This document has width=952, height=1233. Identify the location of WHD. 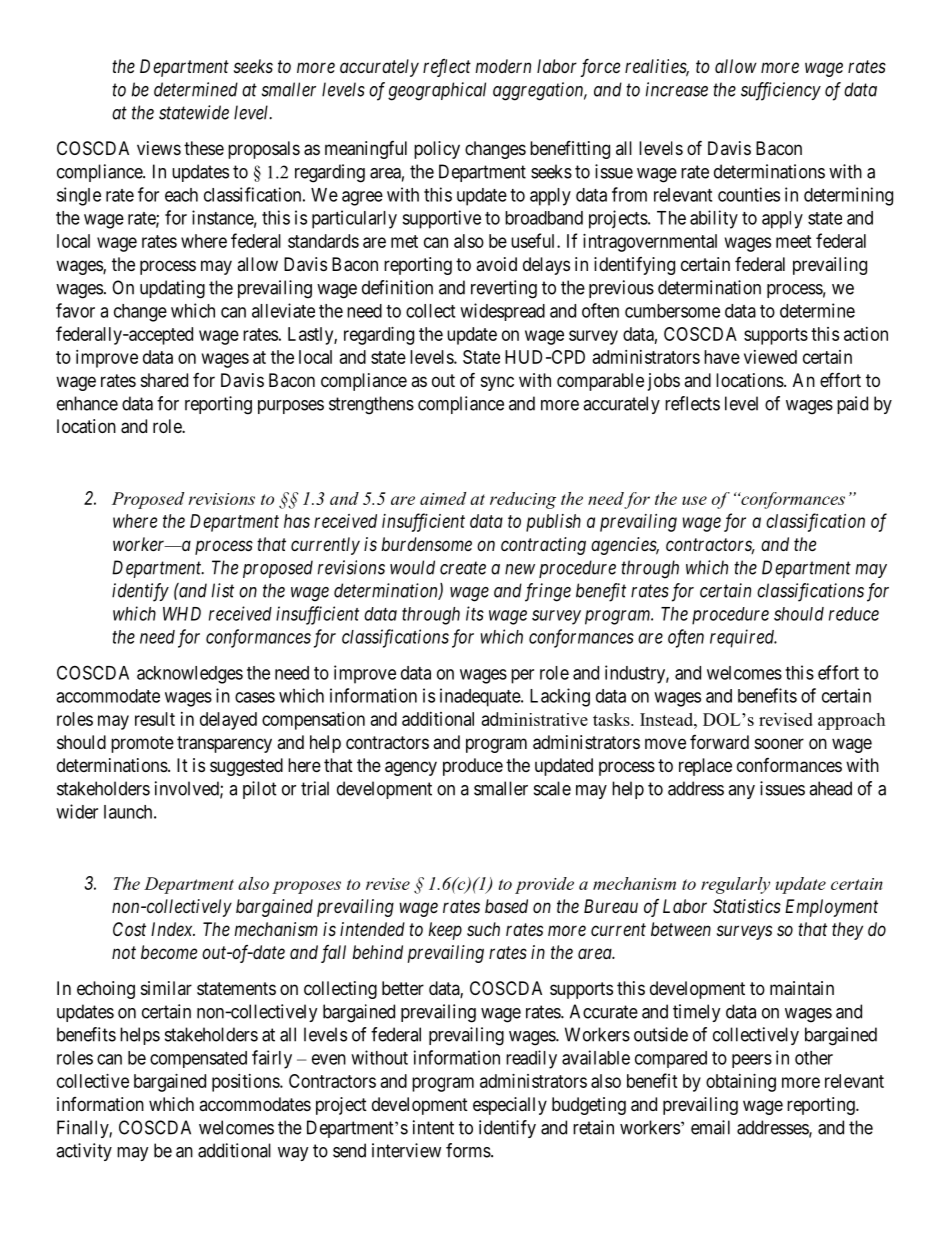
(182, 614).
